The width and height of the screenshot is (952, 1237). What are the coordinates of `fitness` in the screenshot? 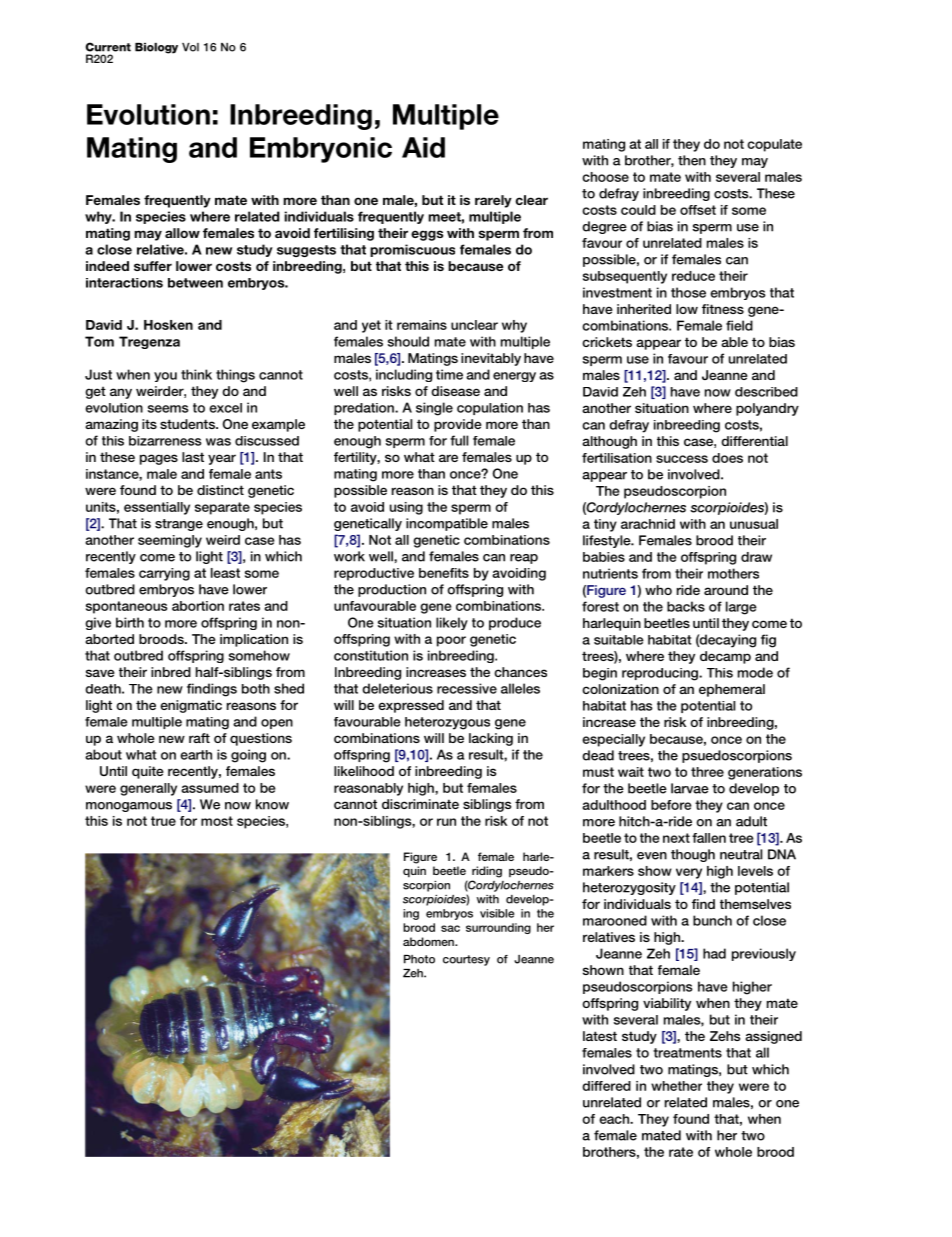 It's located at (723, 309).
